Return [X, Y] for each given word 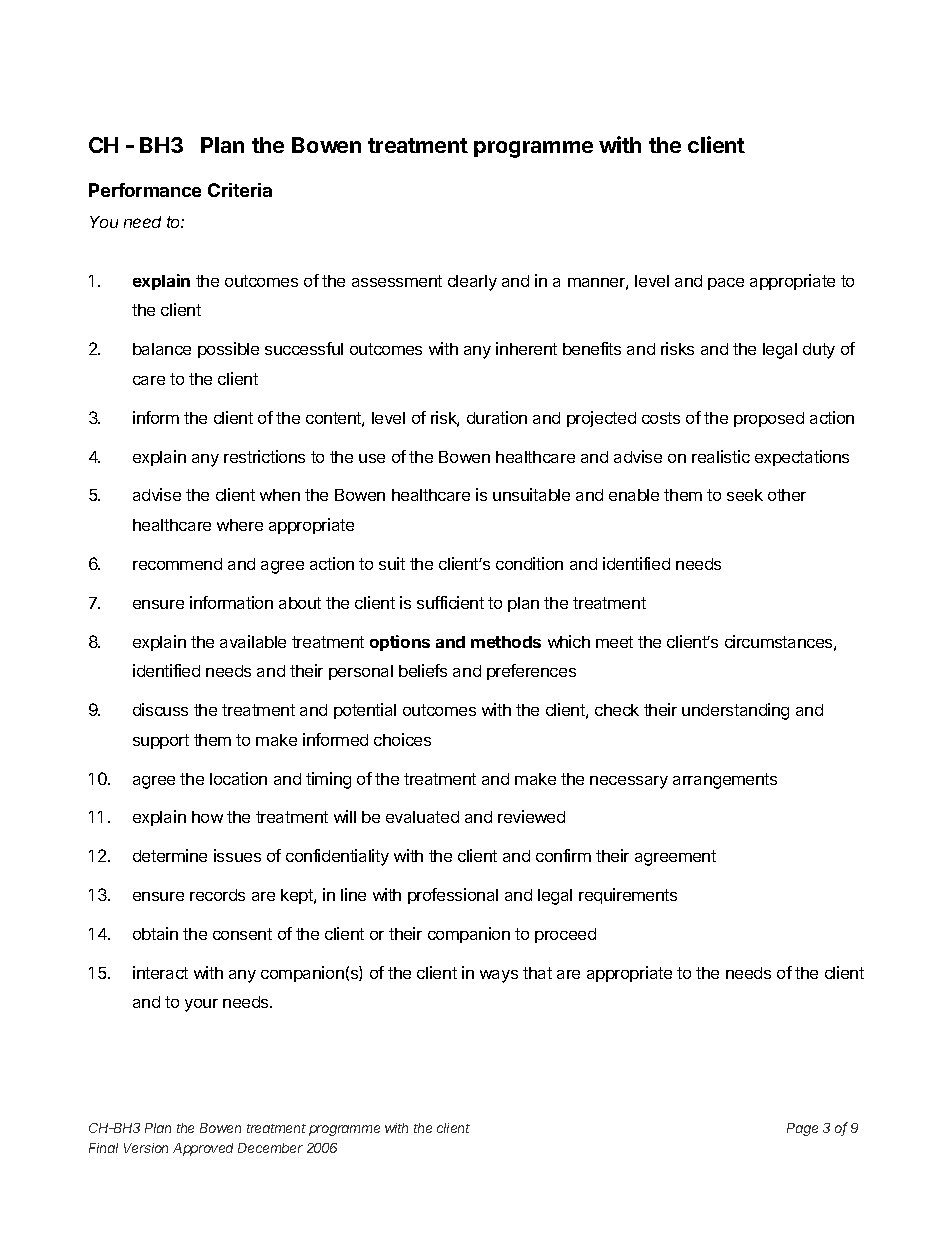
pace [726, 284]
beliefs [423, 670]
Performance [145, 190]
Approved [203, 1149]
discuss [160, 709]
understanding [735, 711]
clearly [472, 283]
